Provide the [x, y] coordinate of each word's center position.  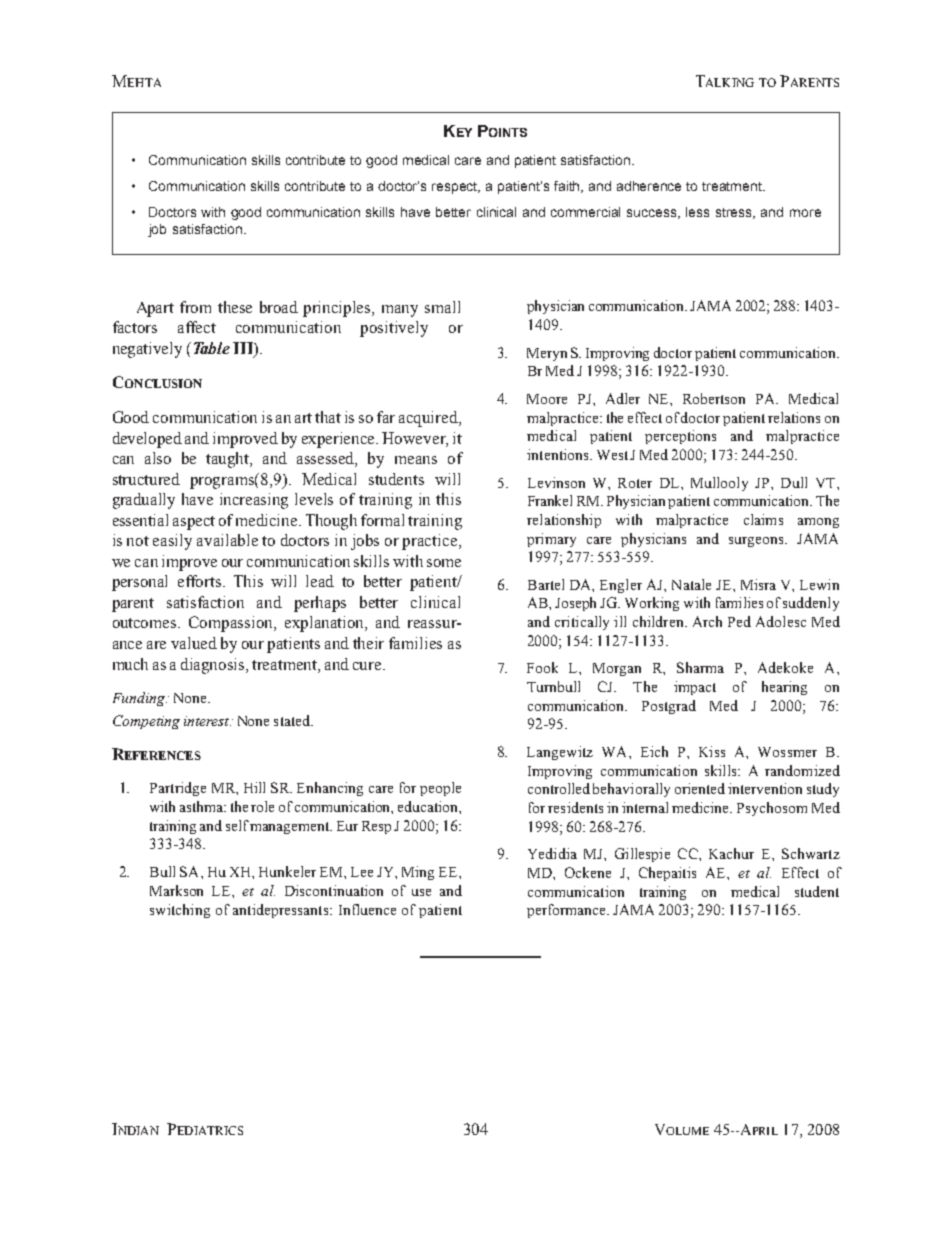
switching [180, 911]
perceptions [680, 437]
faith [568, 187]
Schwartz [811, 853]
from [195, 307]
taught [229, 460]
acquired [429, 419]
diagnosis [214, 666]
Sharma [700, 667]
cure [368, 666]
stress [735, 213]
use [421, 892]
